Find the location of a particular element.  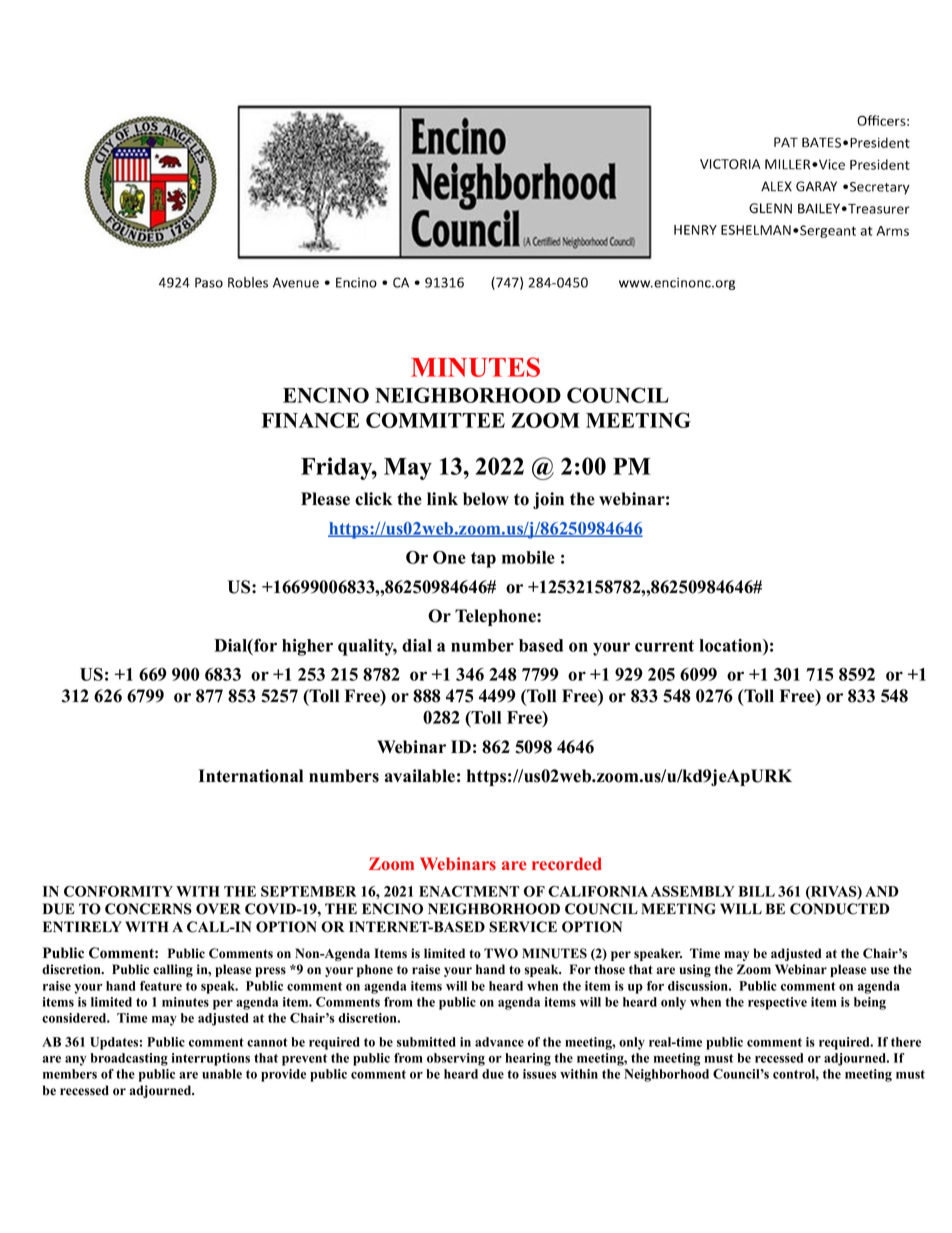

COMMITTEE is located at coordinates (435, 420).
